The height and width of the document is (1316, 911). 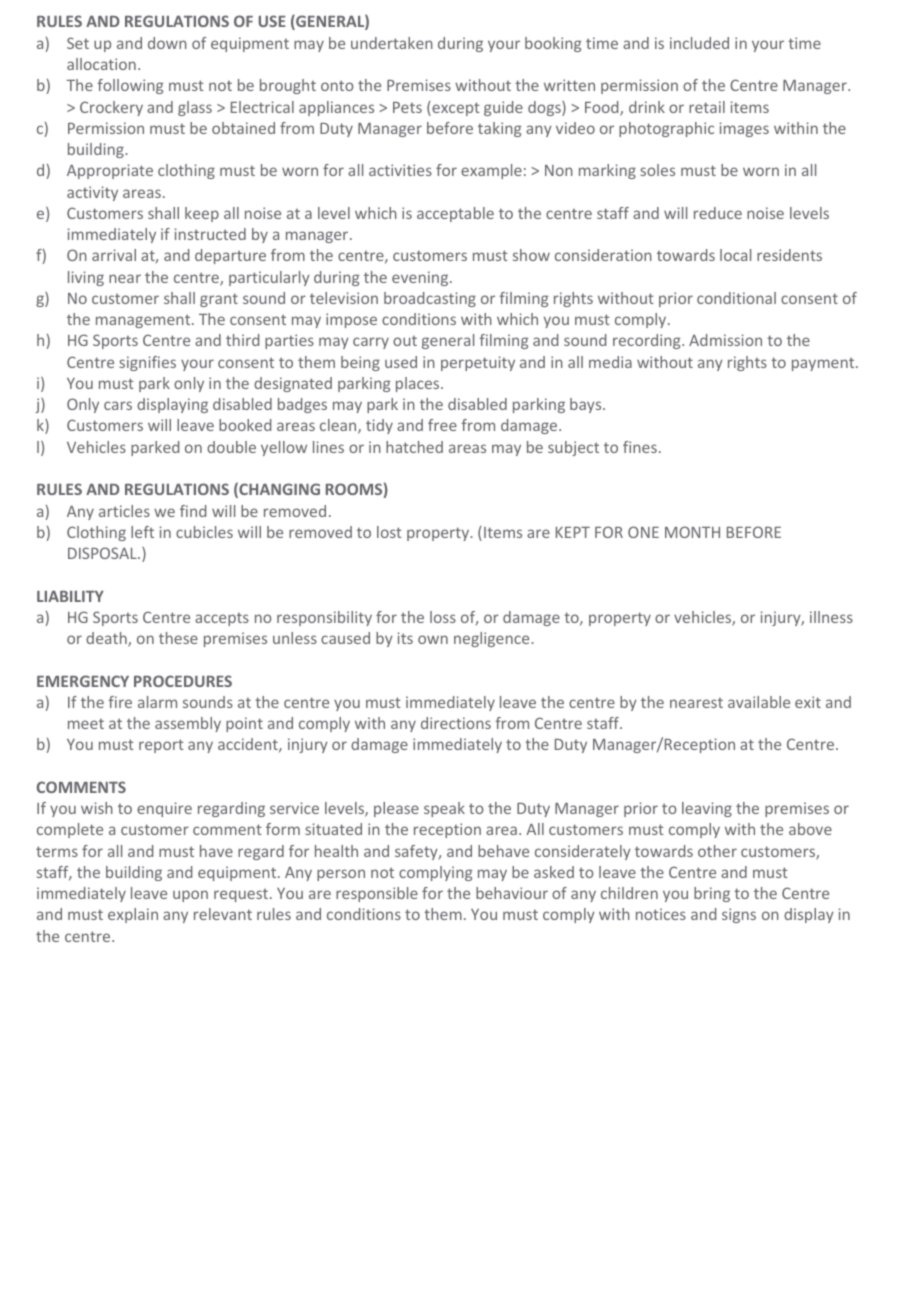 What do you see at coordinates (831, 617) in the document?
I see `illness` at bounding box center [831, 617].
